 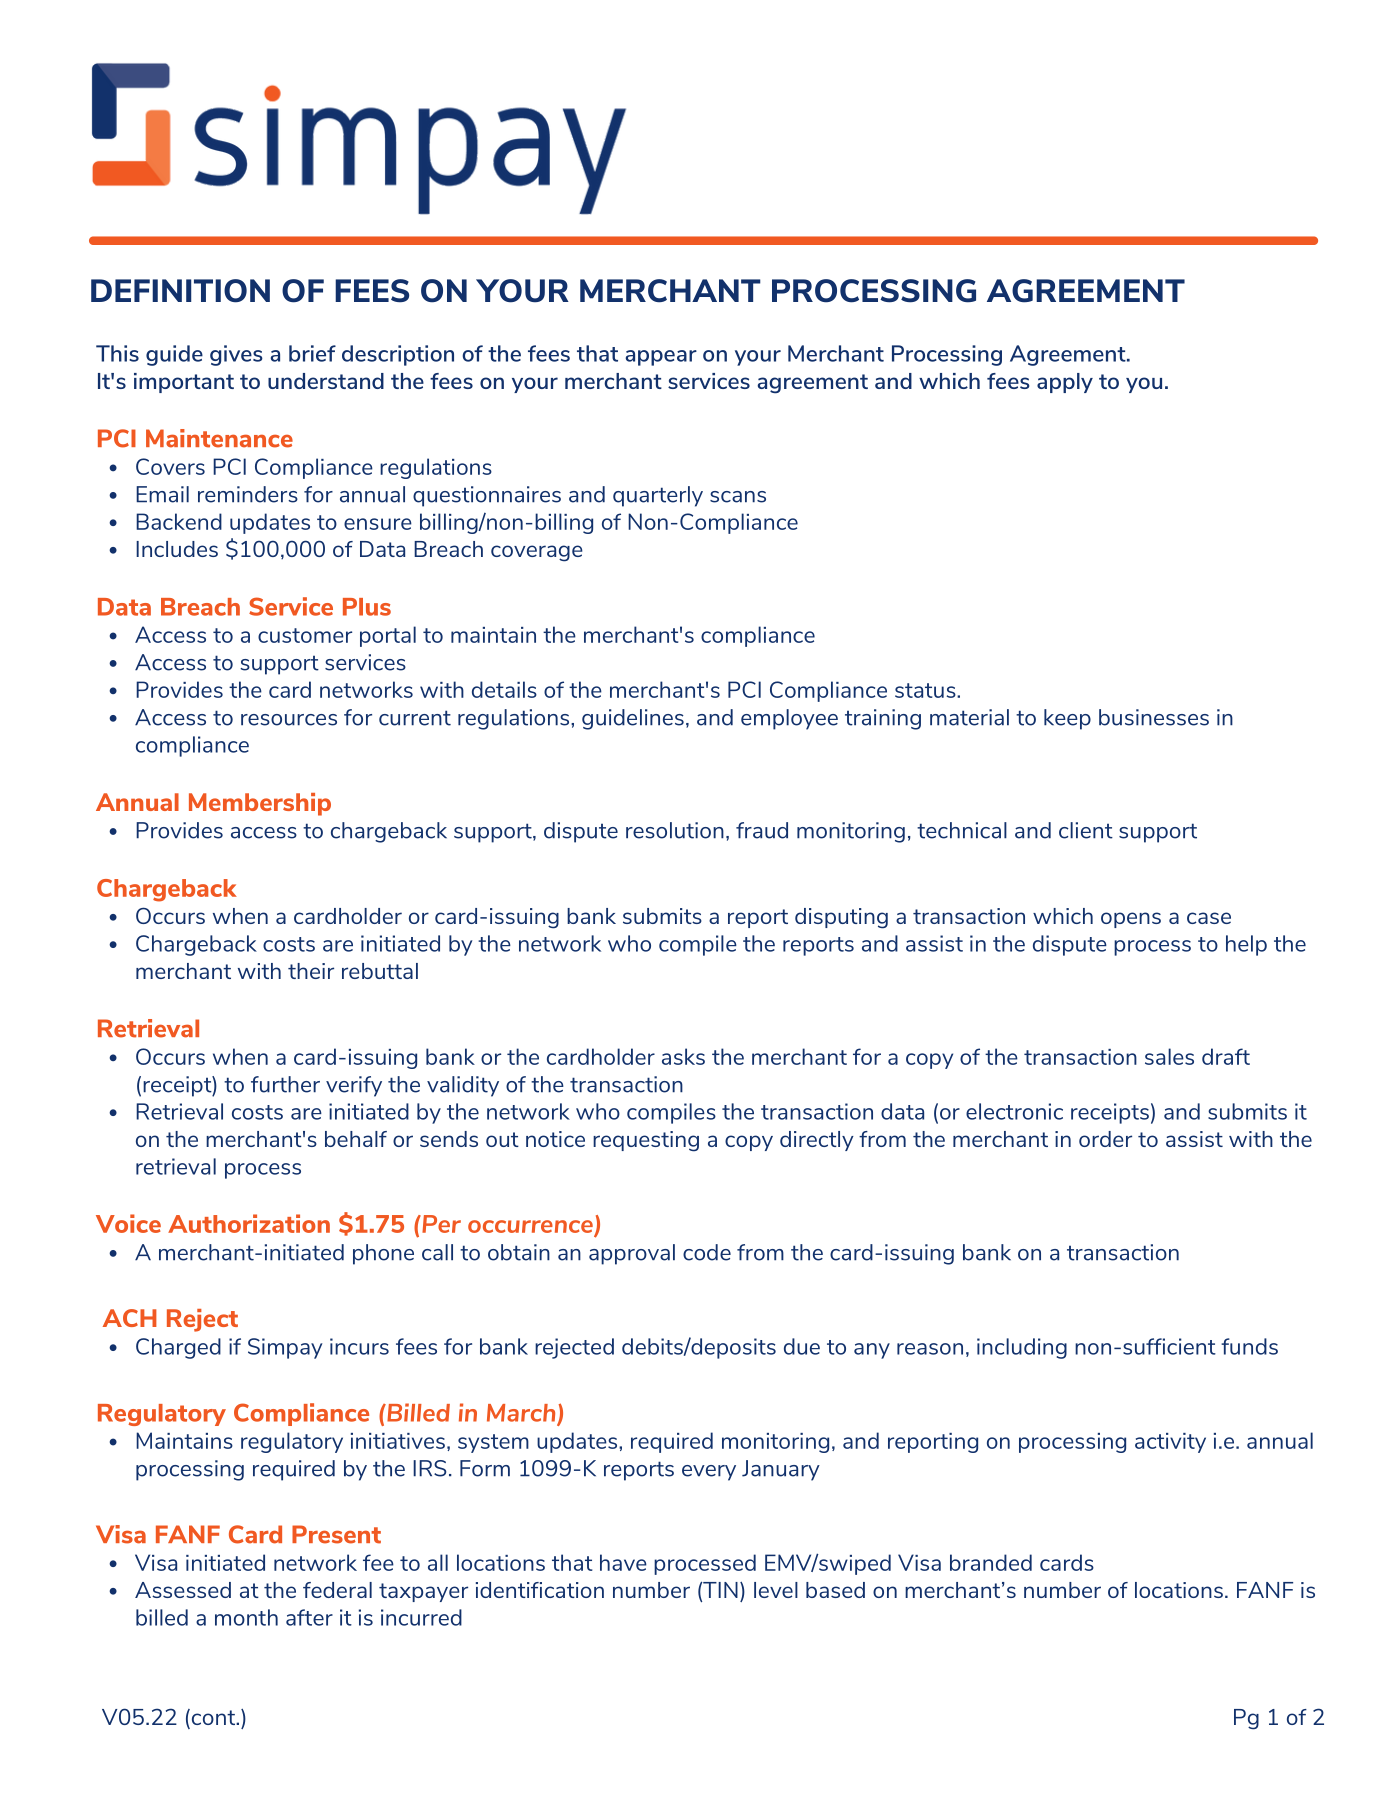 I want to click on cont, so click(x=213, y=1718).
